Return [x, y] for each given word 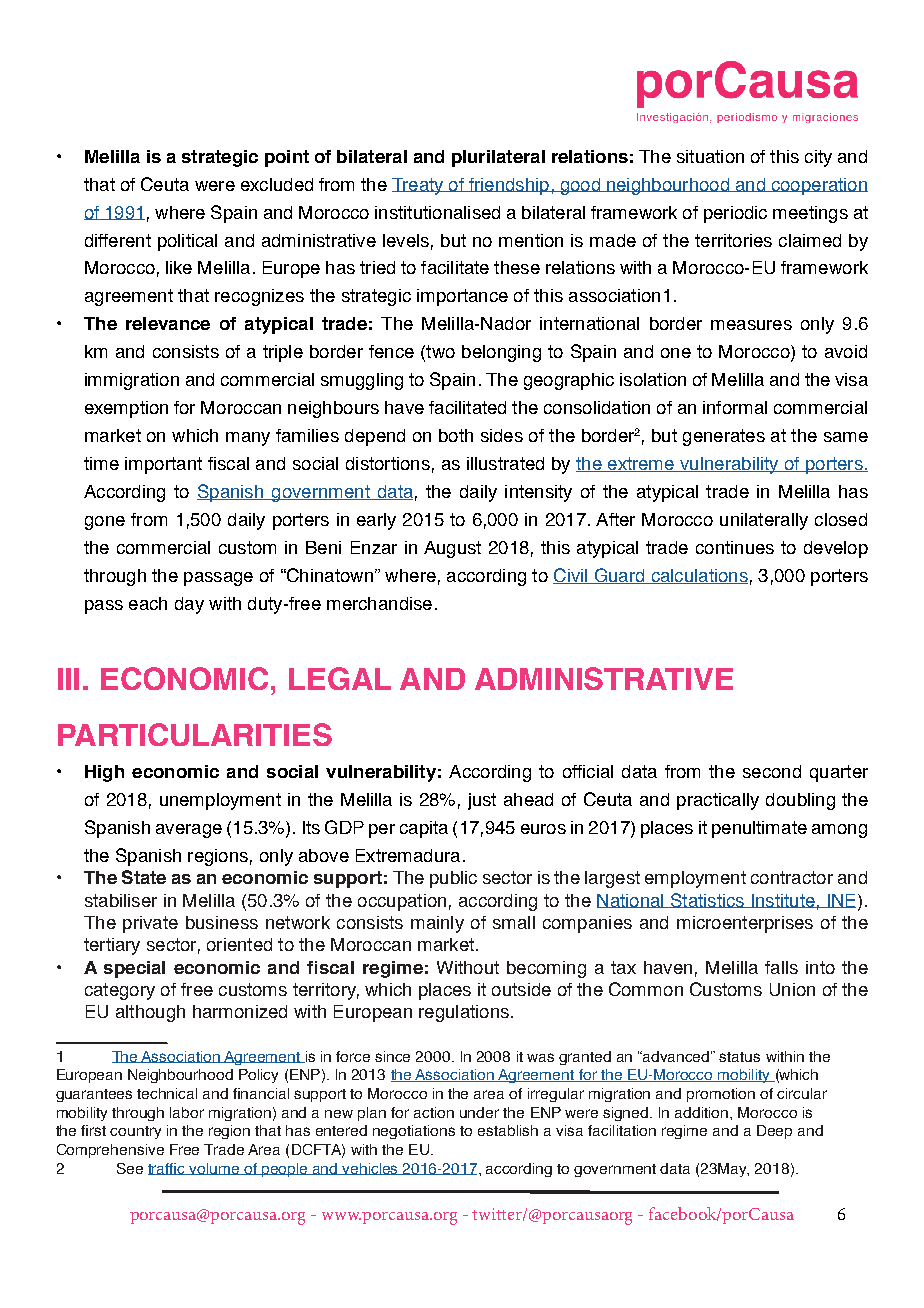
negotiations [414, 1132]
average [189, 831]
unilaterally [764, 521]
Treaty [419, 186]
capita [424, 829]
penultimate [759, 829]
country [135, 1132]
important [163, 465]
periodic [735, 214]
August [452, 549]
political [187, 242]
